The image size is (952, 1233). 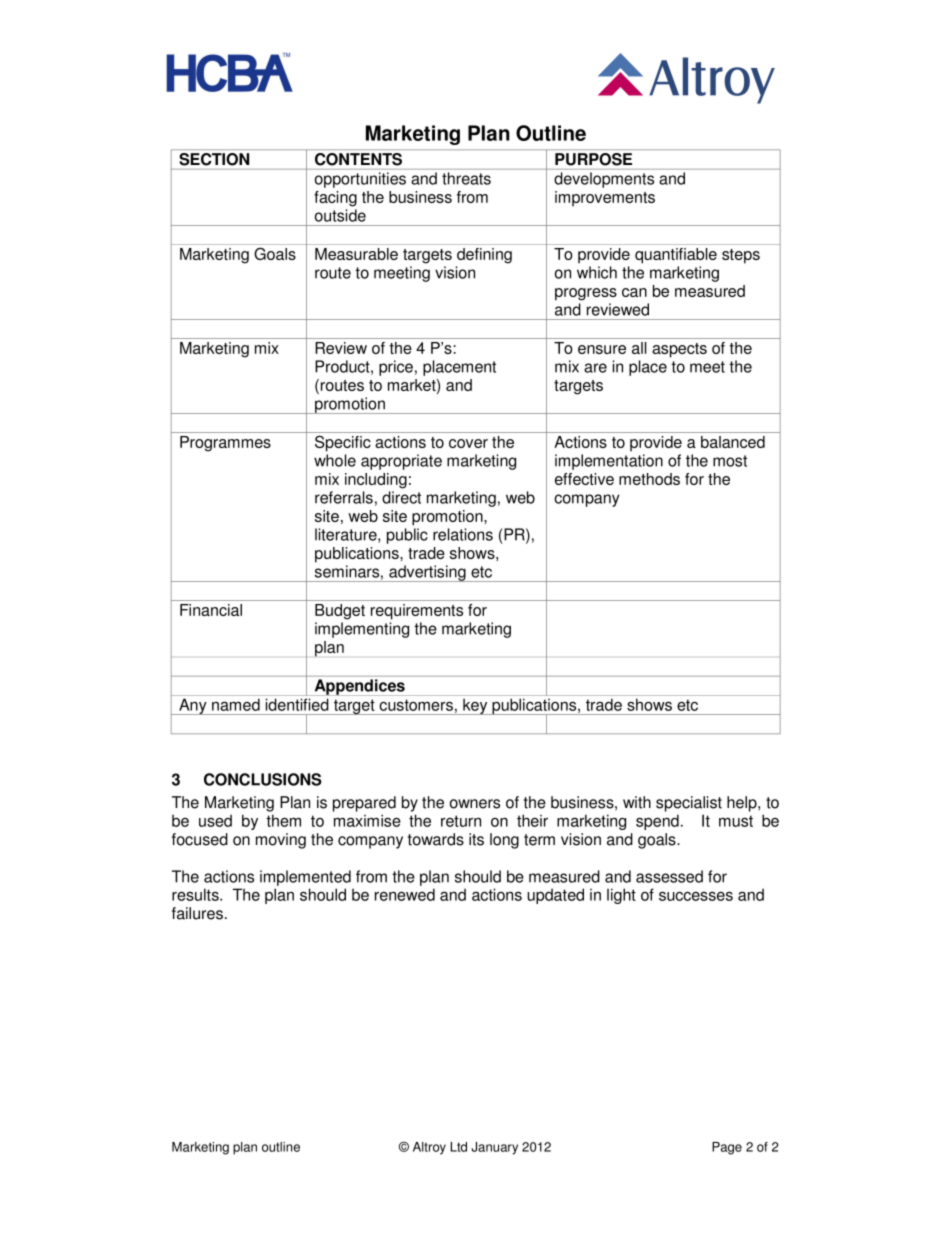 What do you see at coordinates (458, 1147) in the screenshot?
I see `Ltd` at bounding box center [458, 1147].
